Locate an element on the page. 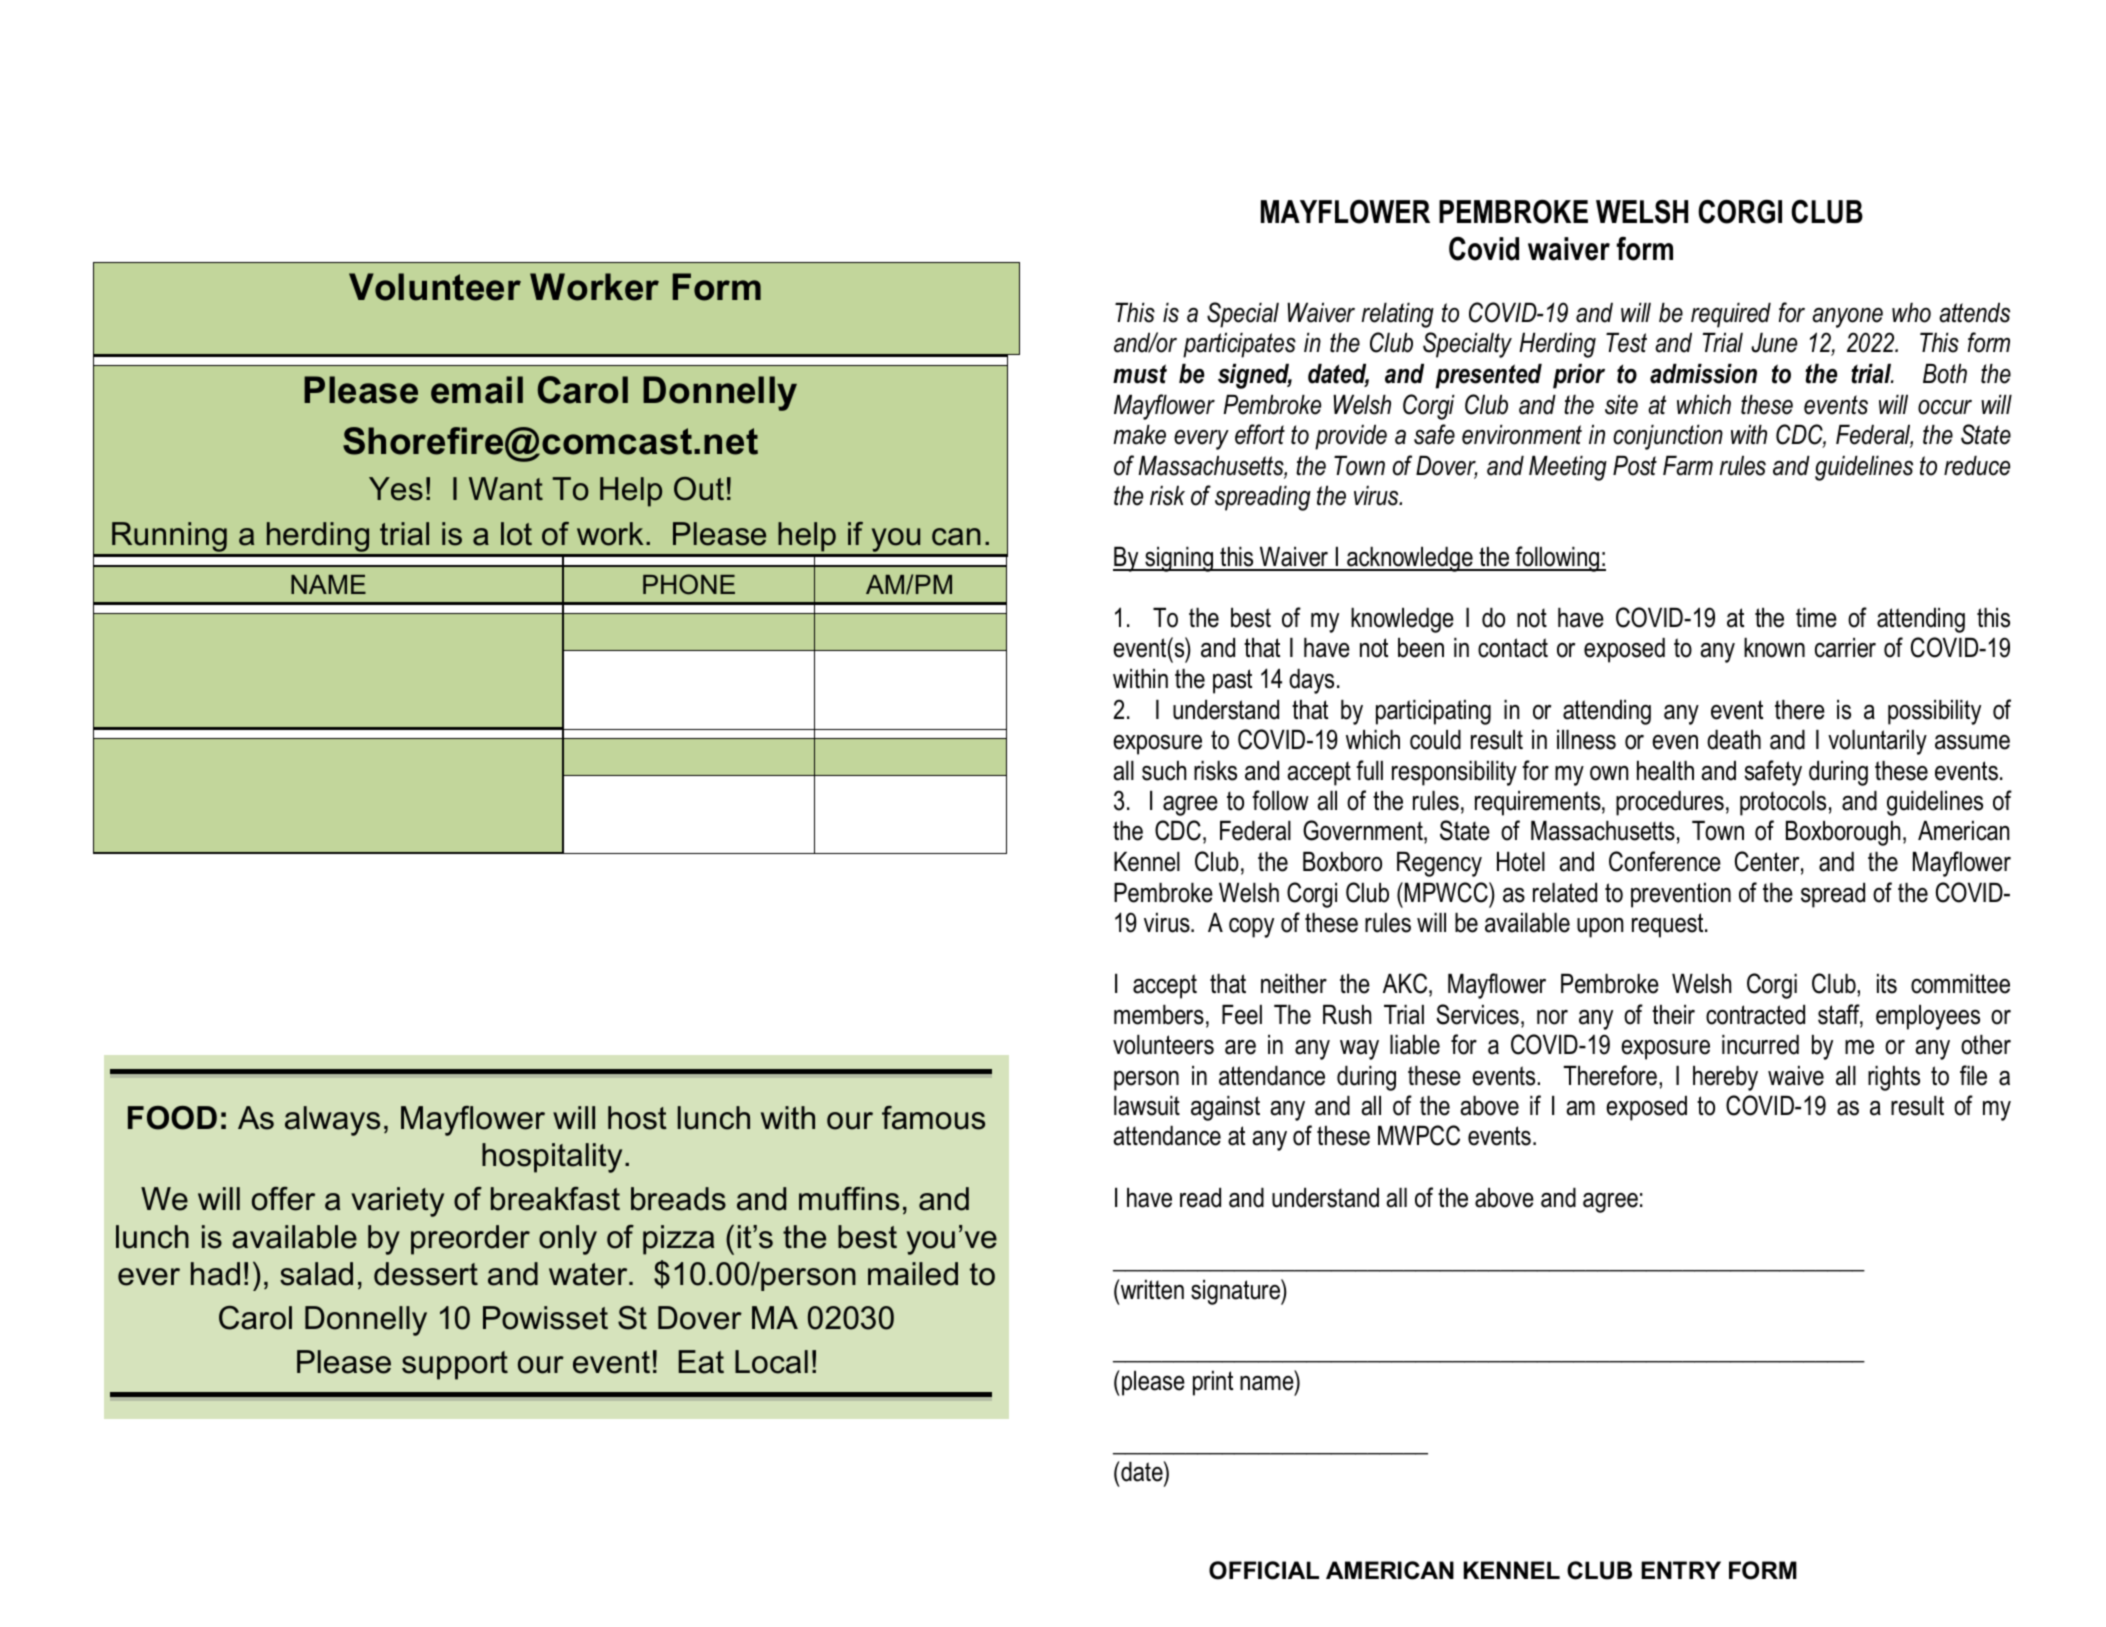 This image has height=1627, width=2106. request is located at coordinates (1669, 925).
